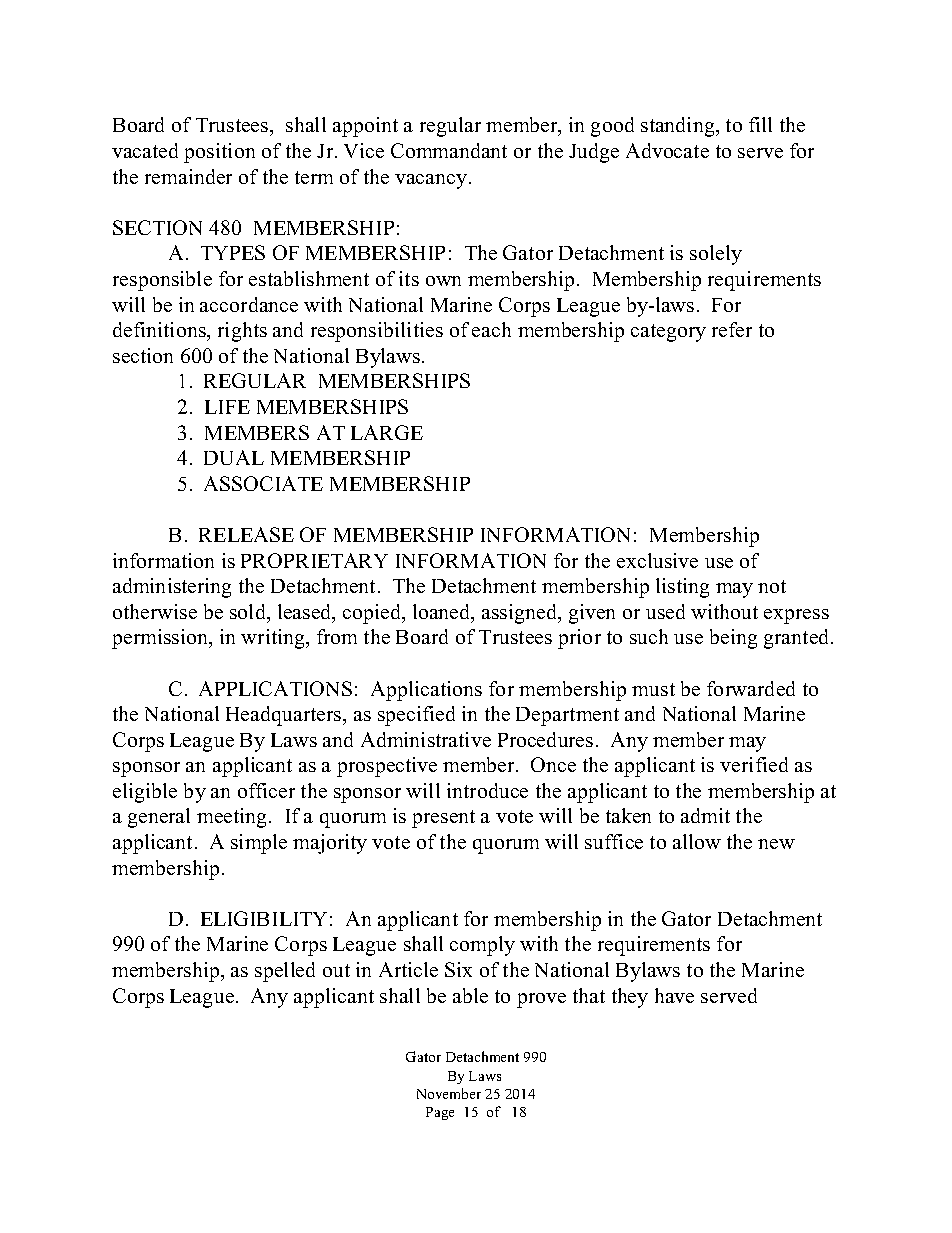  Describe the element at coordinates (449, 1093) in the screenshot. I see `November` at that location.
